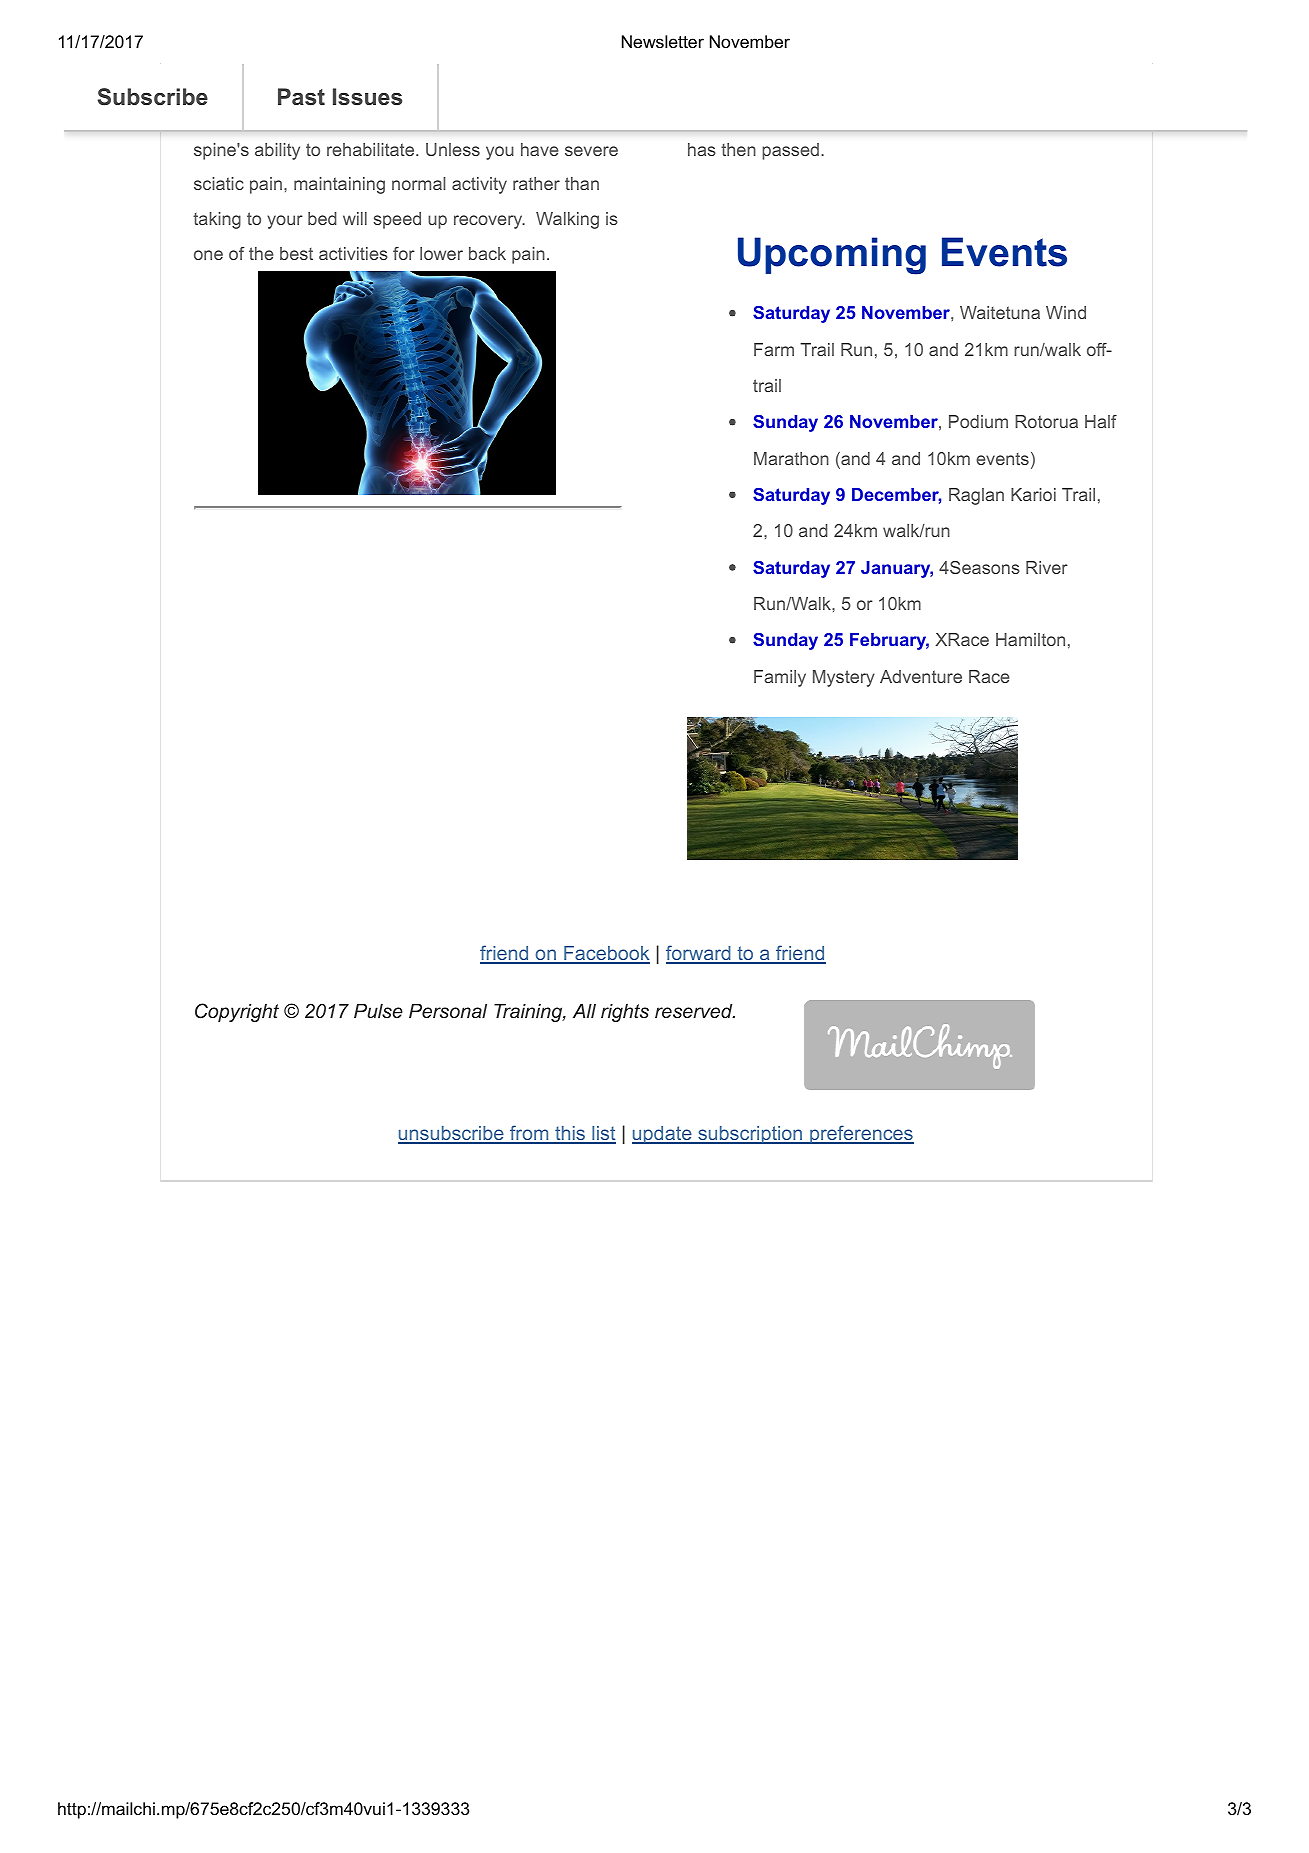  Describe the element at coordinates (921, 676) in the screenshot. I see `Adventure` at that location.
